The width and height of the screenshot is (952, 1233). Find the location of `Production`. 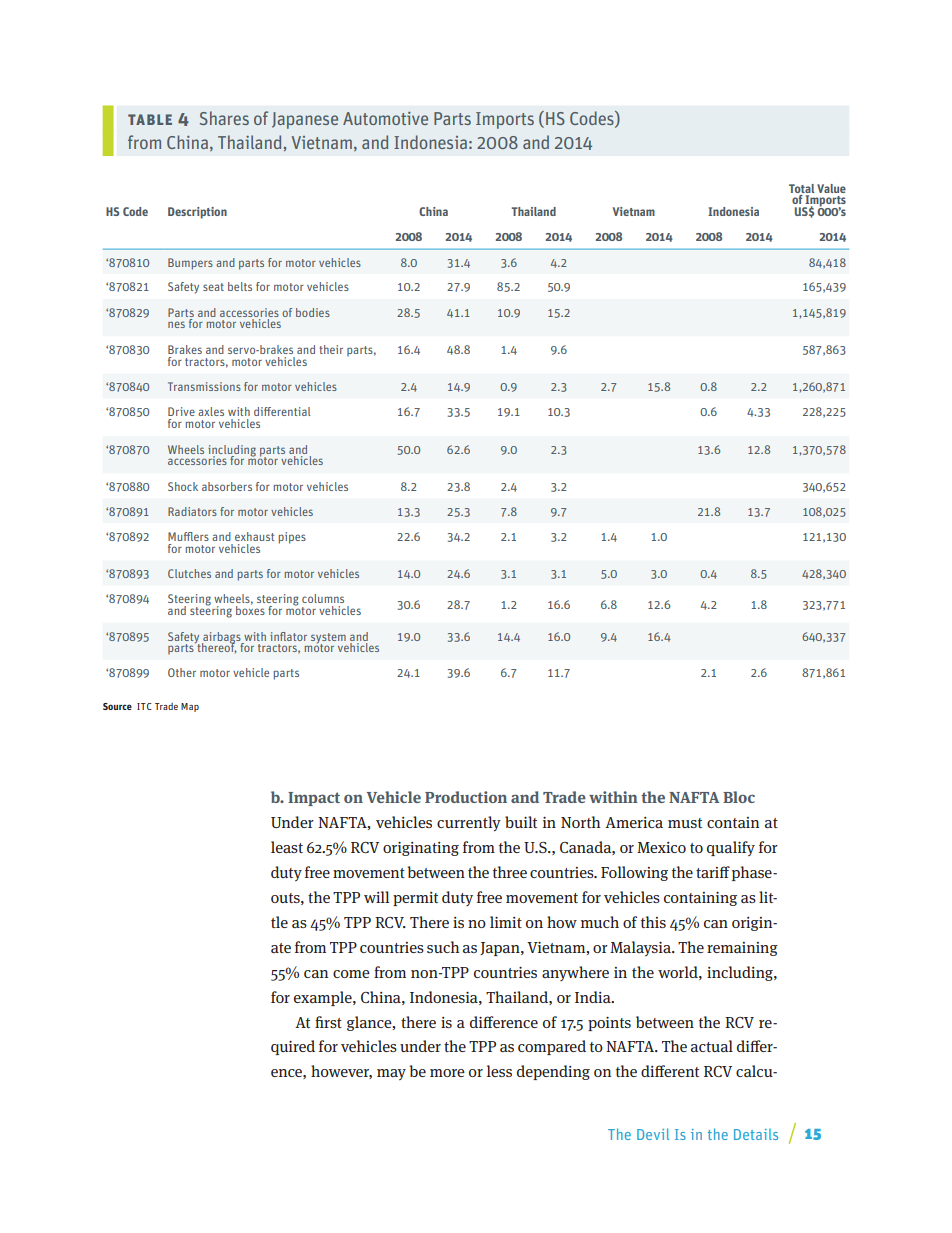

Production is located at coordinates (466, 797).
